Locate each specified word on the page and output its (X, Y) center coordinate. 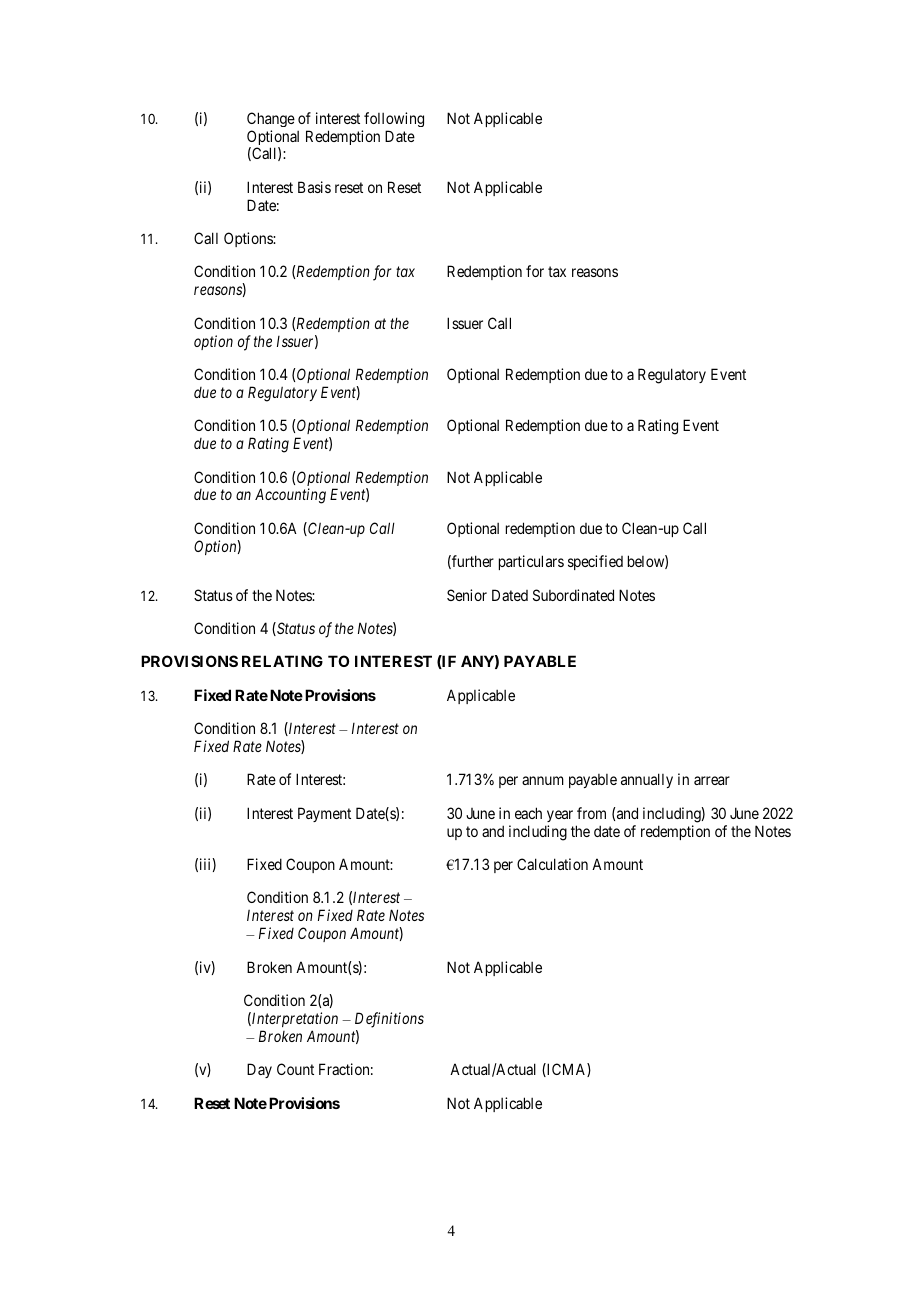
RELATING (282, 661)
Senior (467, 595)
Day (259, 1070)
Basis (314, 187)
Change (271, 119)
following (394, 119)
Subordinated (573, 595)
